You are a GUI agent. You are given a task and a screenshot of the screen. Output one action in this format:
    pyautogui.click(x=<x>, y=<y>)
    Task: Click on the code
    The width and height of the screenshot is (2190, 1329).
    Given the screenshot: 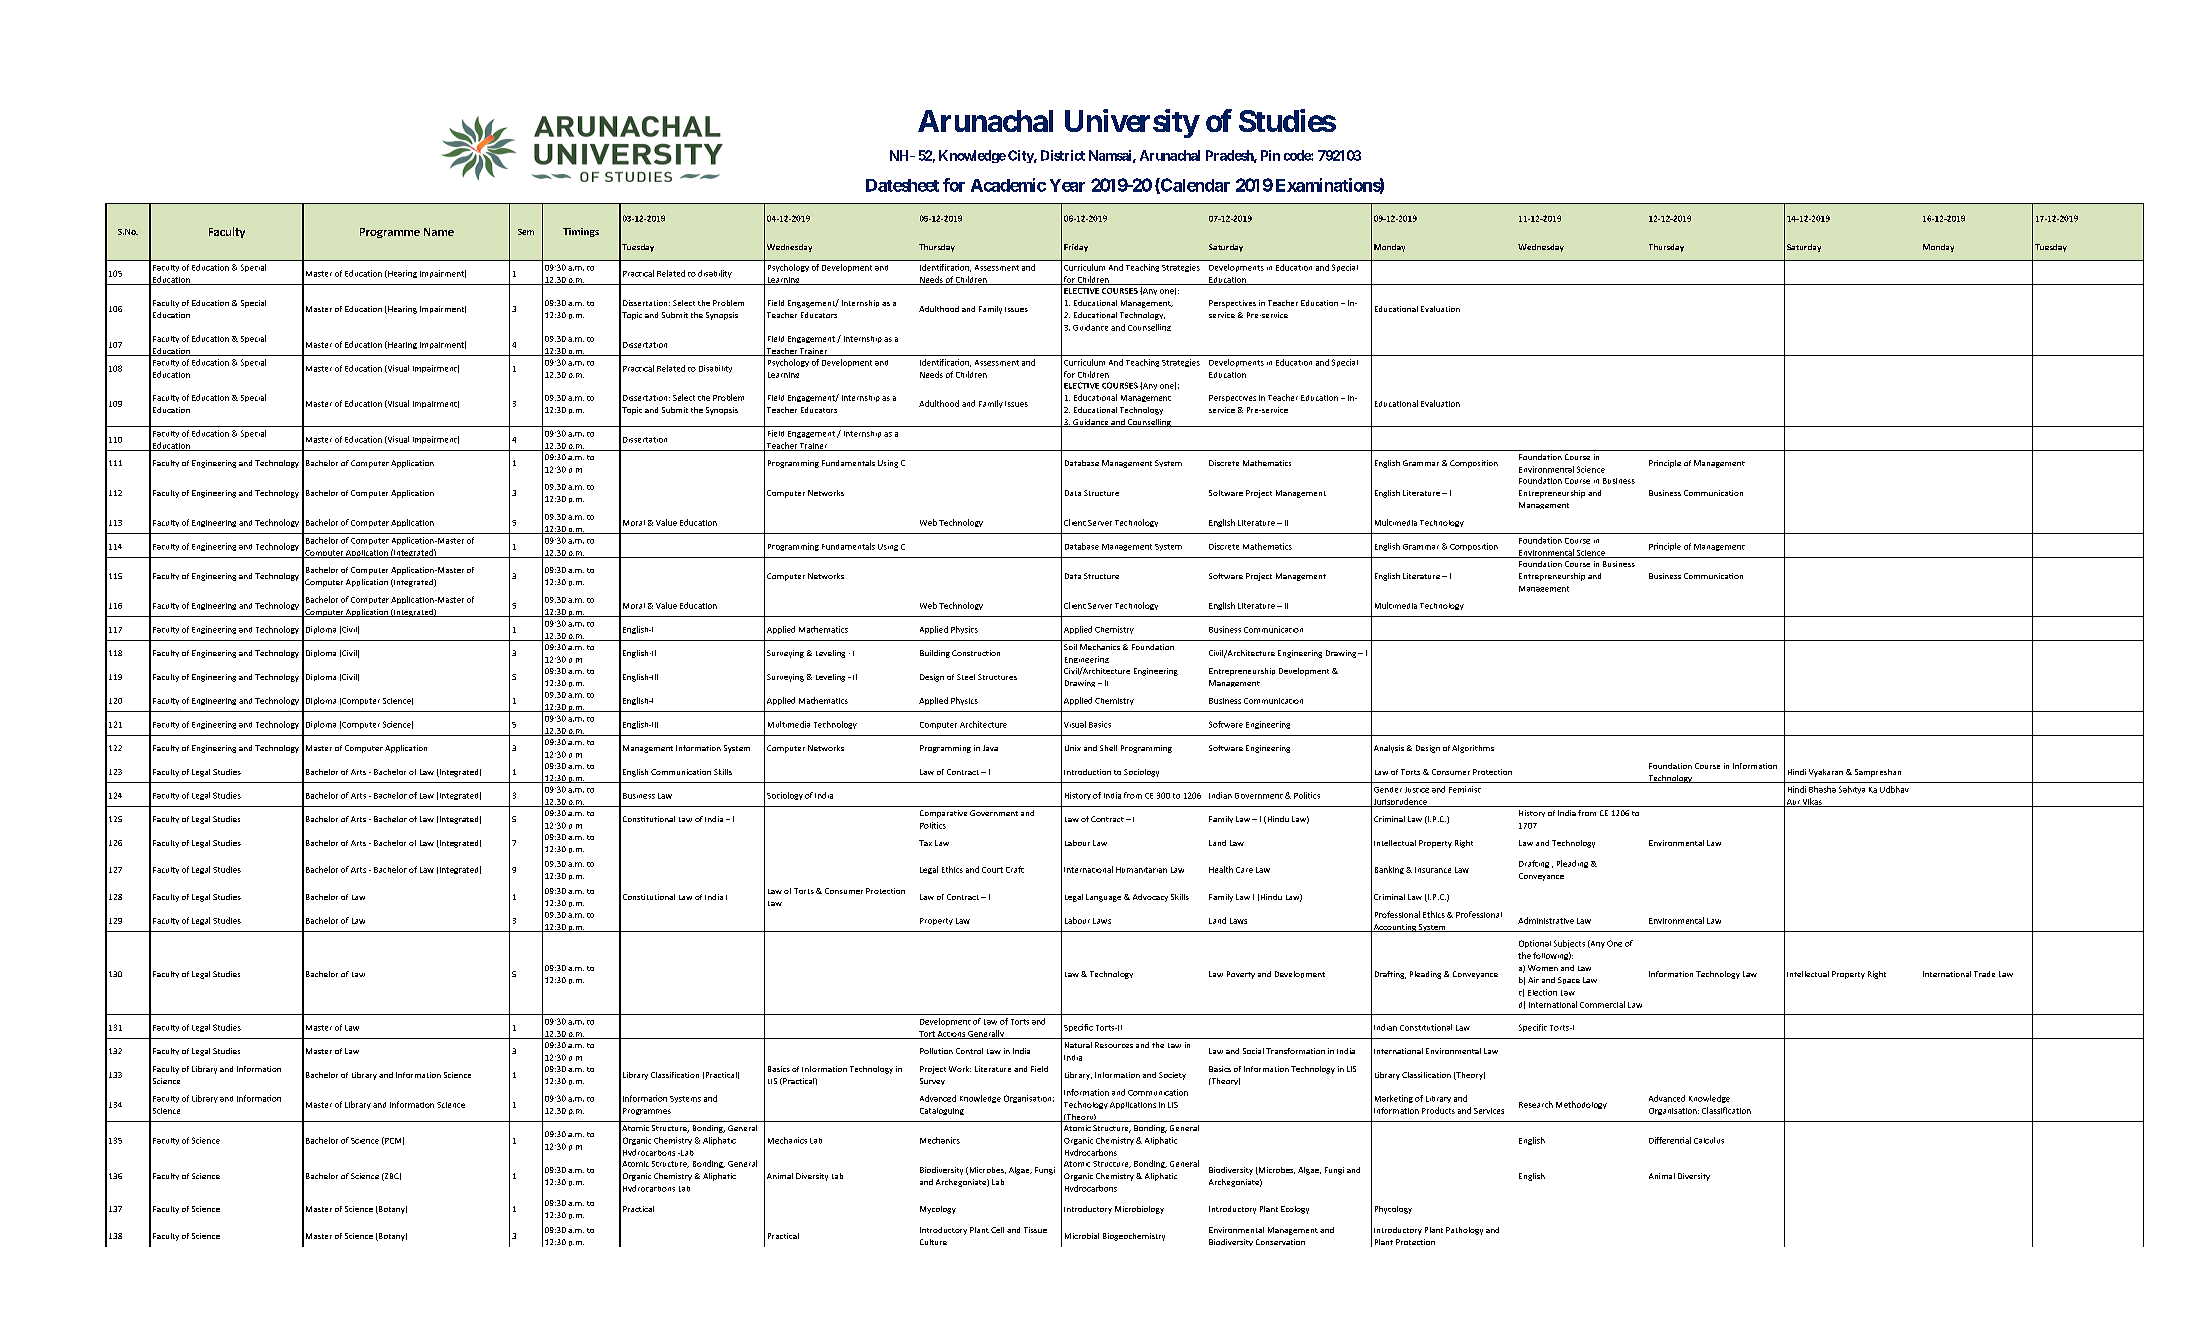 What is the action you would take?
    pyautogui.click(x=1298, y=155)
